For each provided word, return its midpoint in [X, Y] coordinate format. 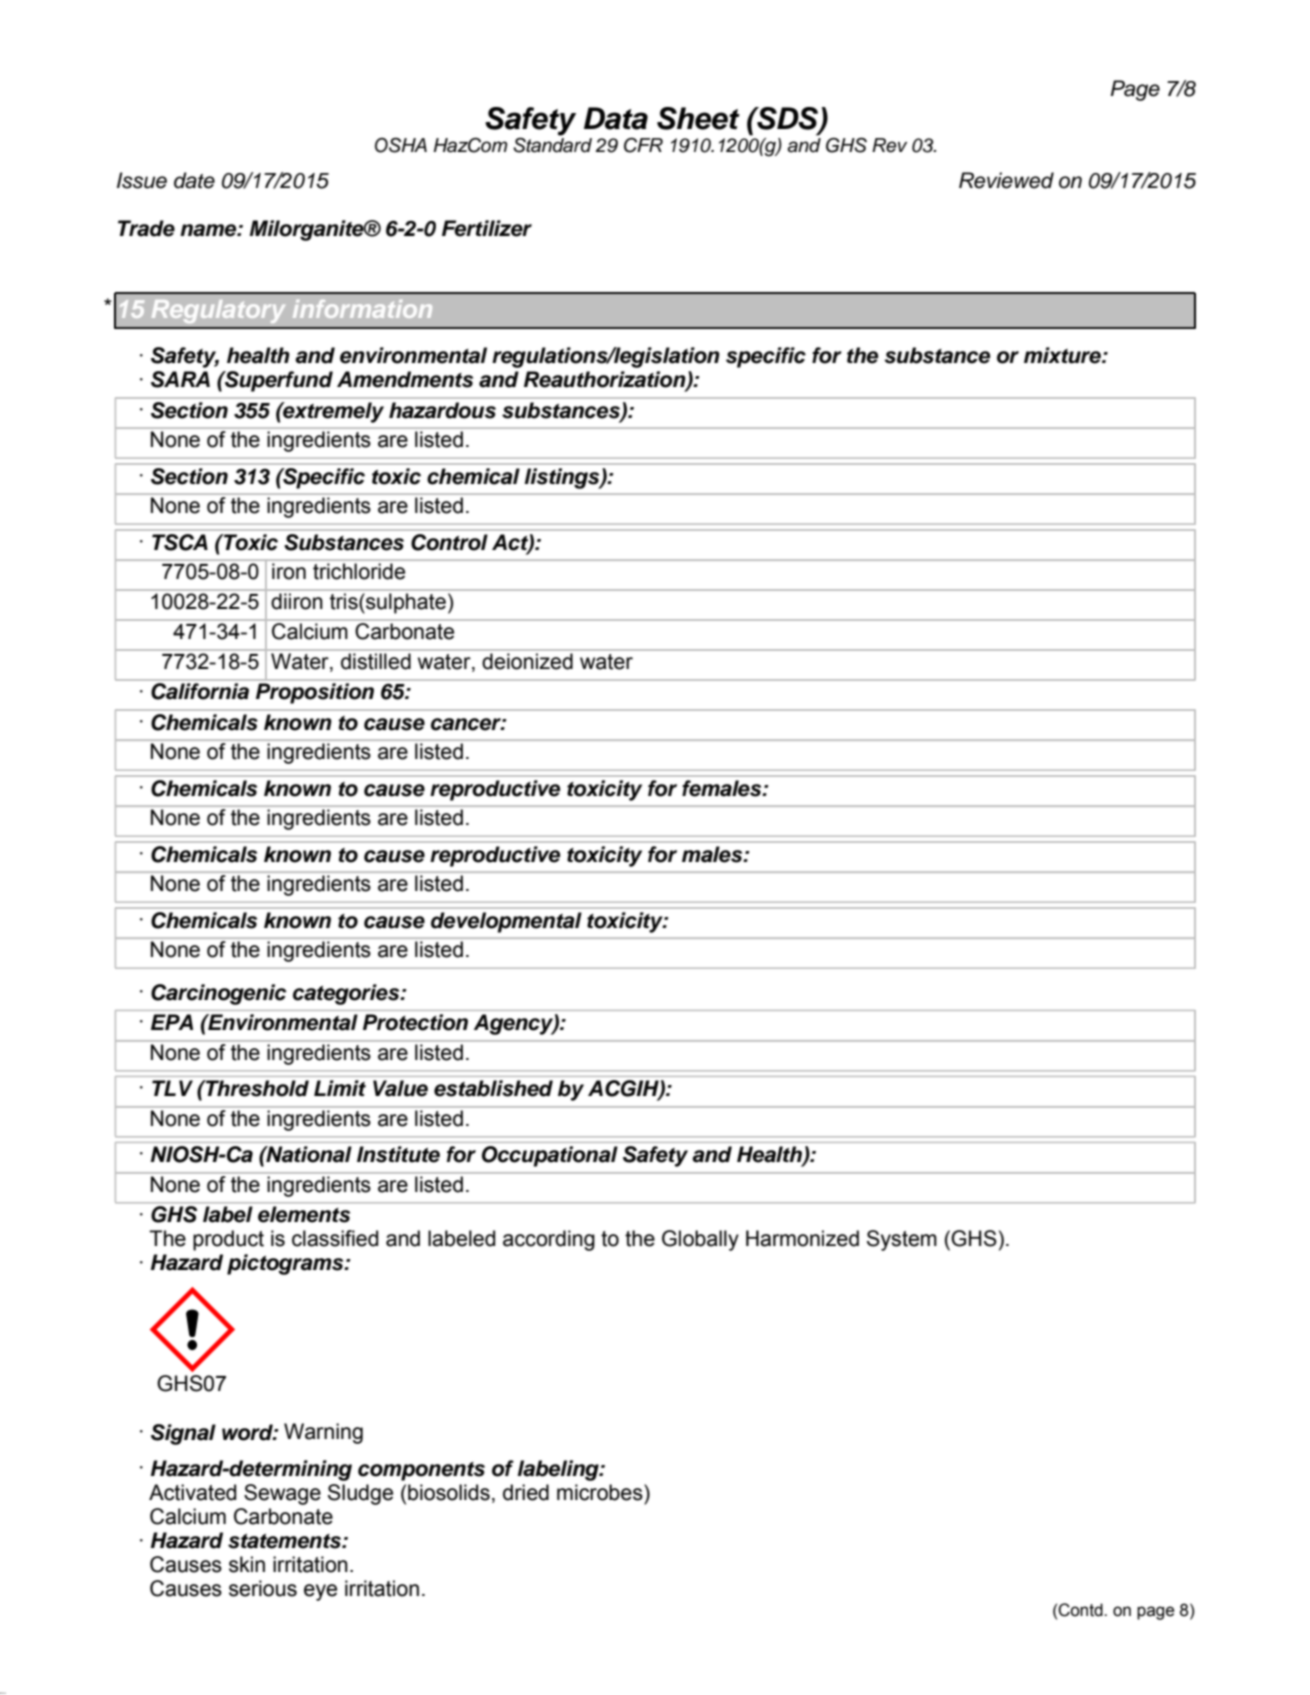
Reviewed [1006, 180]
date [194, 180]
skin [247, 1564]
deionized [527, 661]
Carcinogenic [218, 994]
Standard [552, 145]
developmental [506, 922]
